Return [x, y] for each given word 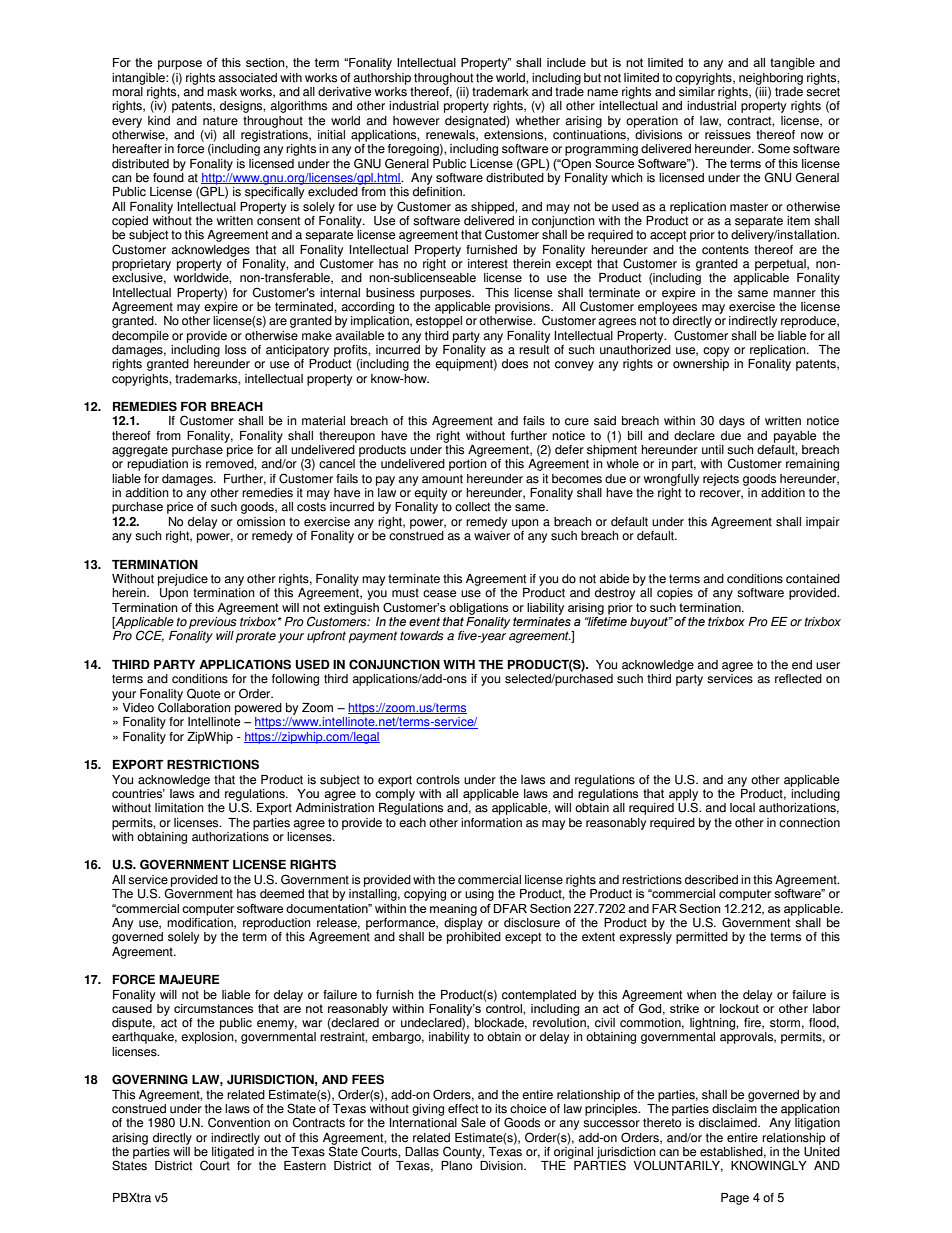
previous [213, 623]
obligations [478, 609]
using [479, 895]
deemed [282, 894]
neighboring [771, 79]
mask [222, 92]
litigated [234, 1151]
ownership [701, 365]
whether [538, 121]
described [711, 880]
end [802, 665]
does [515, 364]
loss [235, 350]
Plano [456, 1166]
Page [735, 1199]
